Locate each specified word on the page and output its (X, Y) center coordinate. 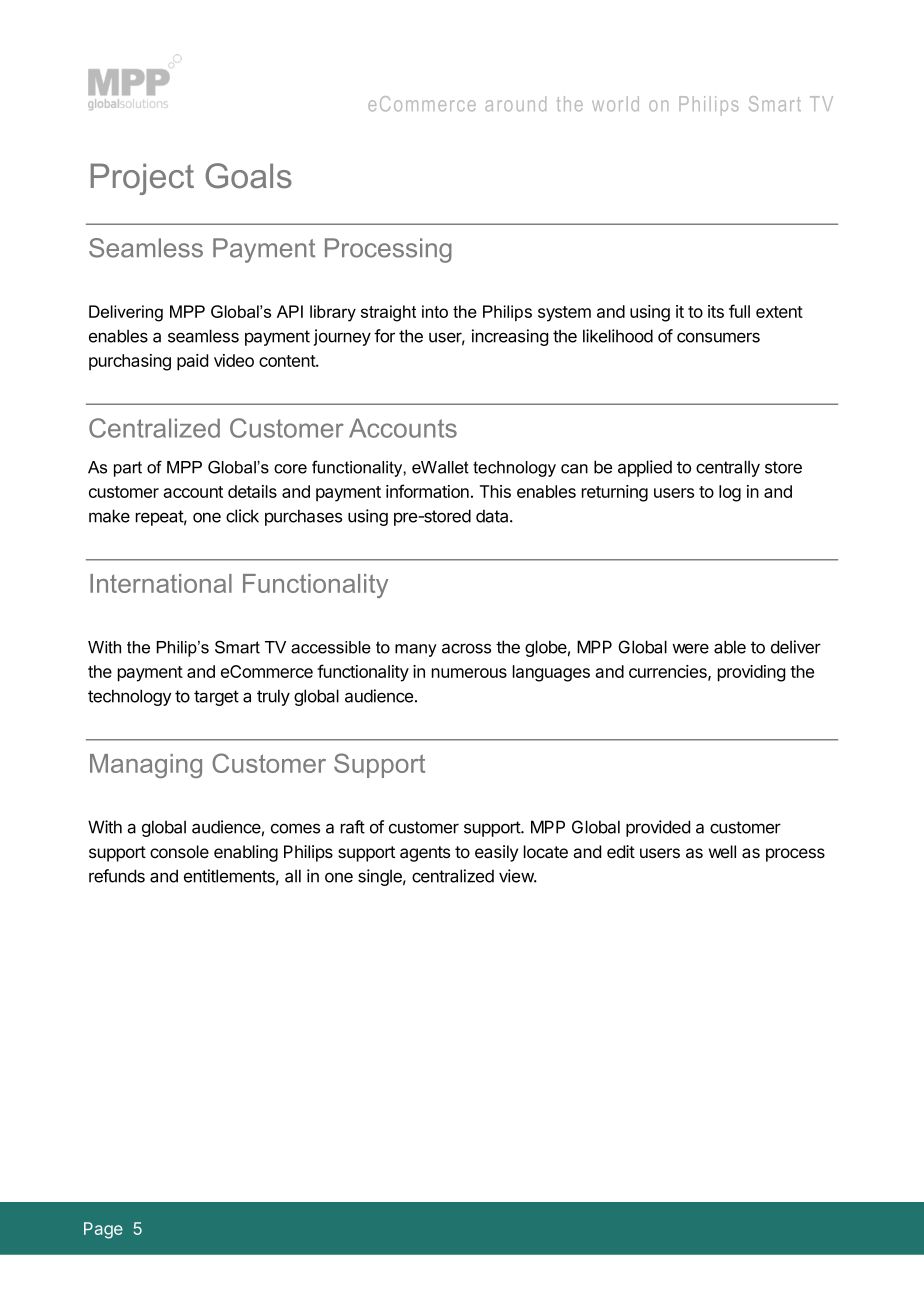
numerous (469, 673)
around (515, 103)
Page (103, 1230)
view (517, 876)
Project (142, 179)
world (615, 103)
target (216, 698)
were (690, 648)
